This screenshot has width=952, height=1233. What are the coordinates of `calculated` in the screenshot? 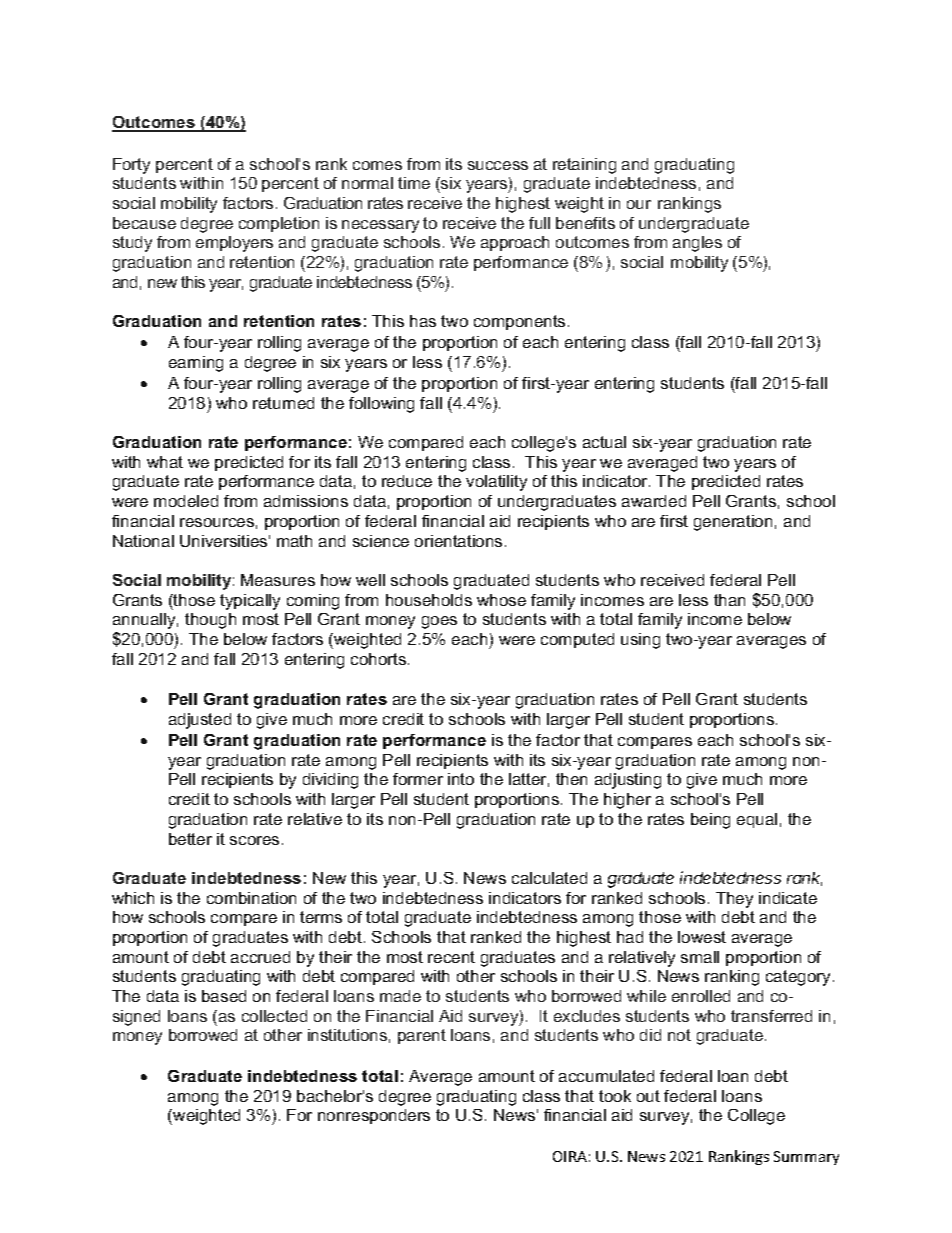 It's located at (549, 878).
